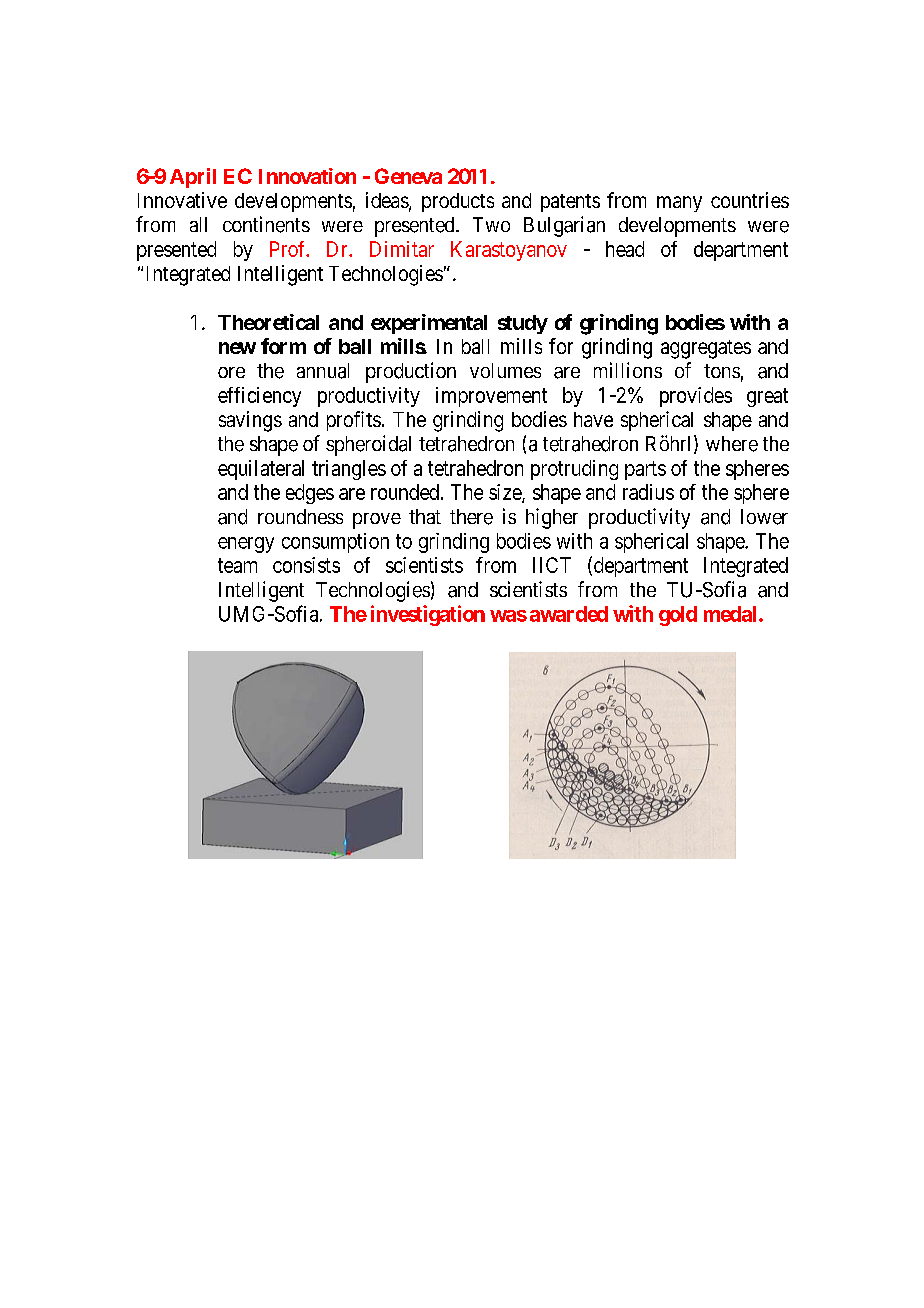 This screenshot has width=924, height=1308. Describe the element at coordinates (237, 565) in the screenshot. I see `team` at that location.
